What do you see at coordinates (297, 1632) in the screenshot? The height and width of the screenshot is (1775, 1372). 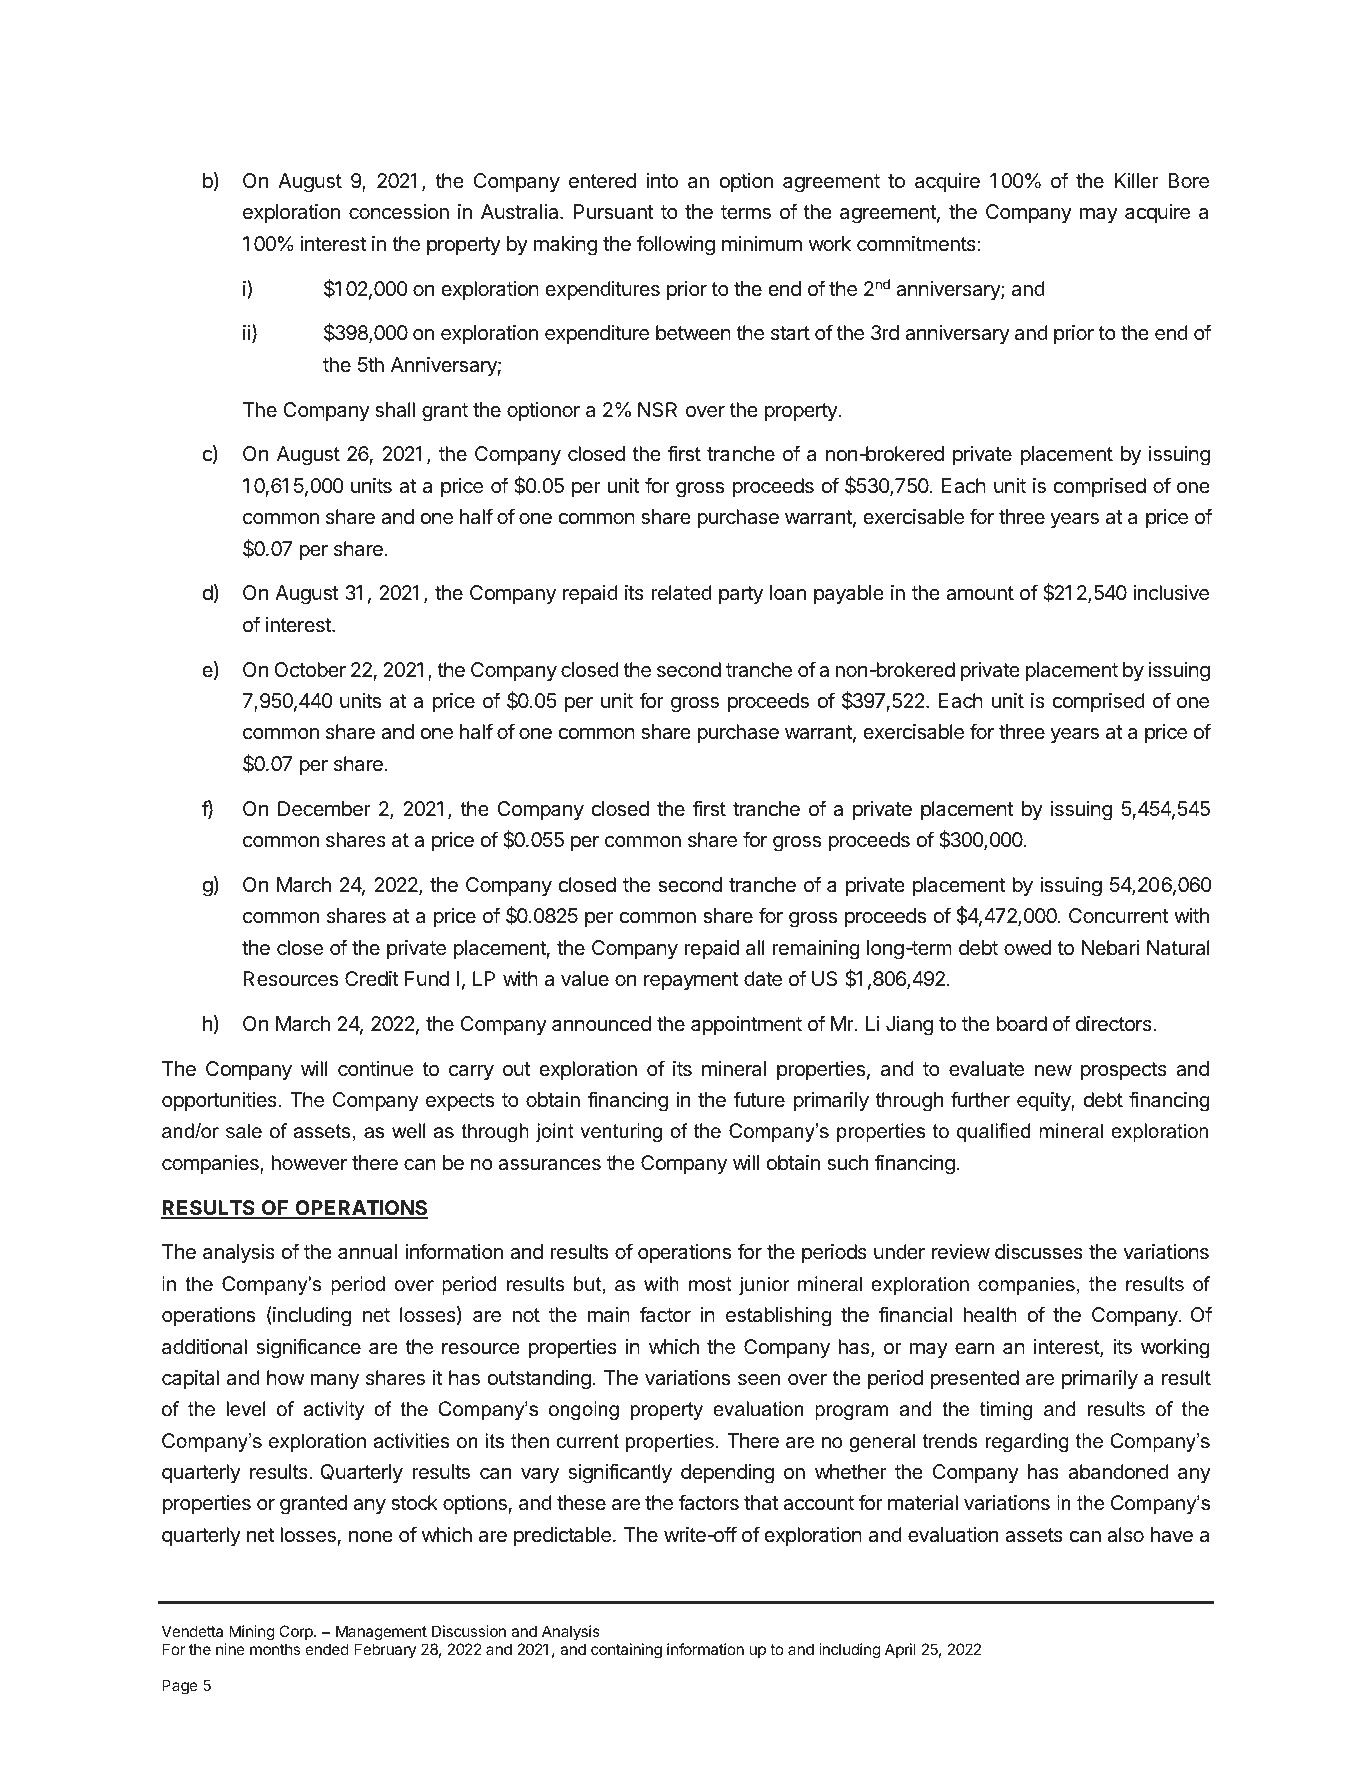 I see `Corp` at bounding box center [297, 1632].
